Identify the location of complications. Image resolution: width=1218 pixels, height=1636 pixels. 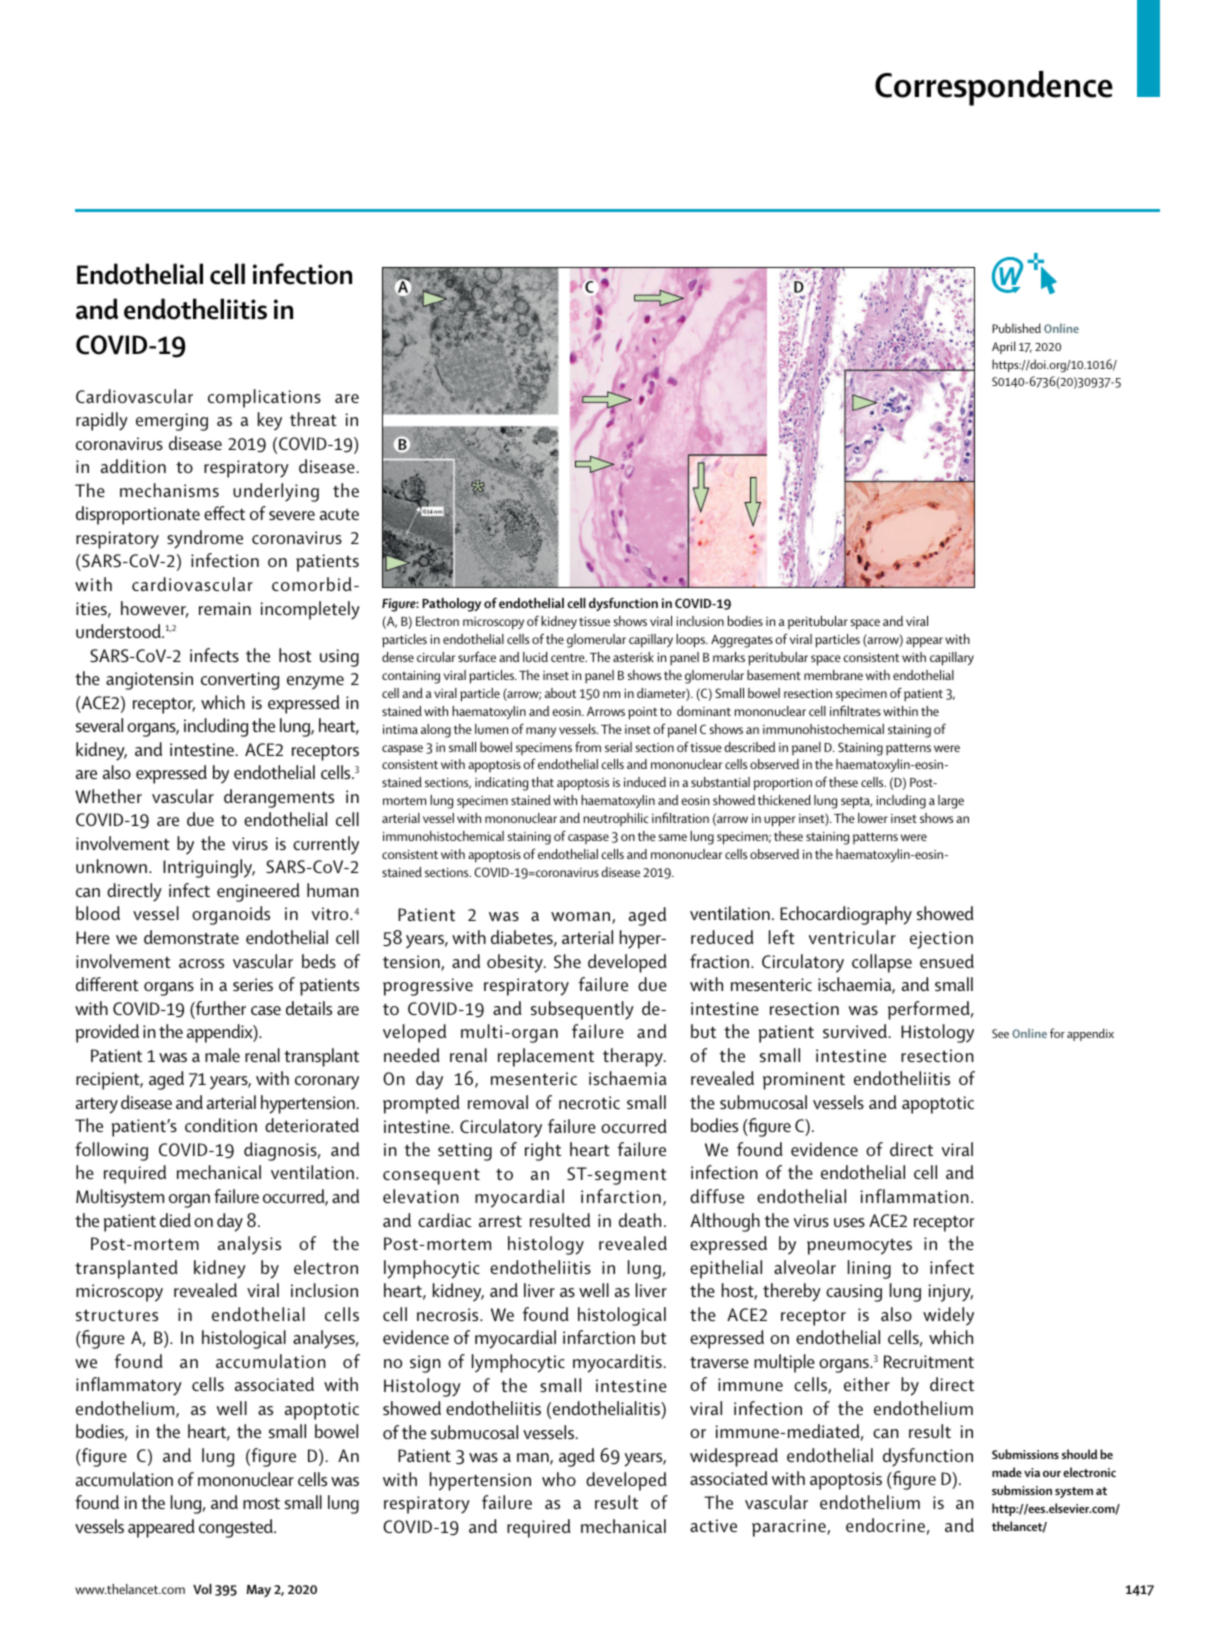
(264, 398).
